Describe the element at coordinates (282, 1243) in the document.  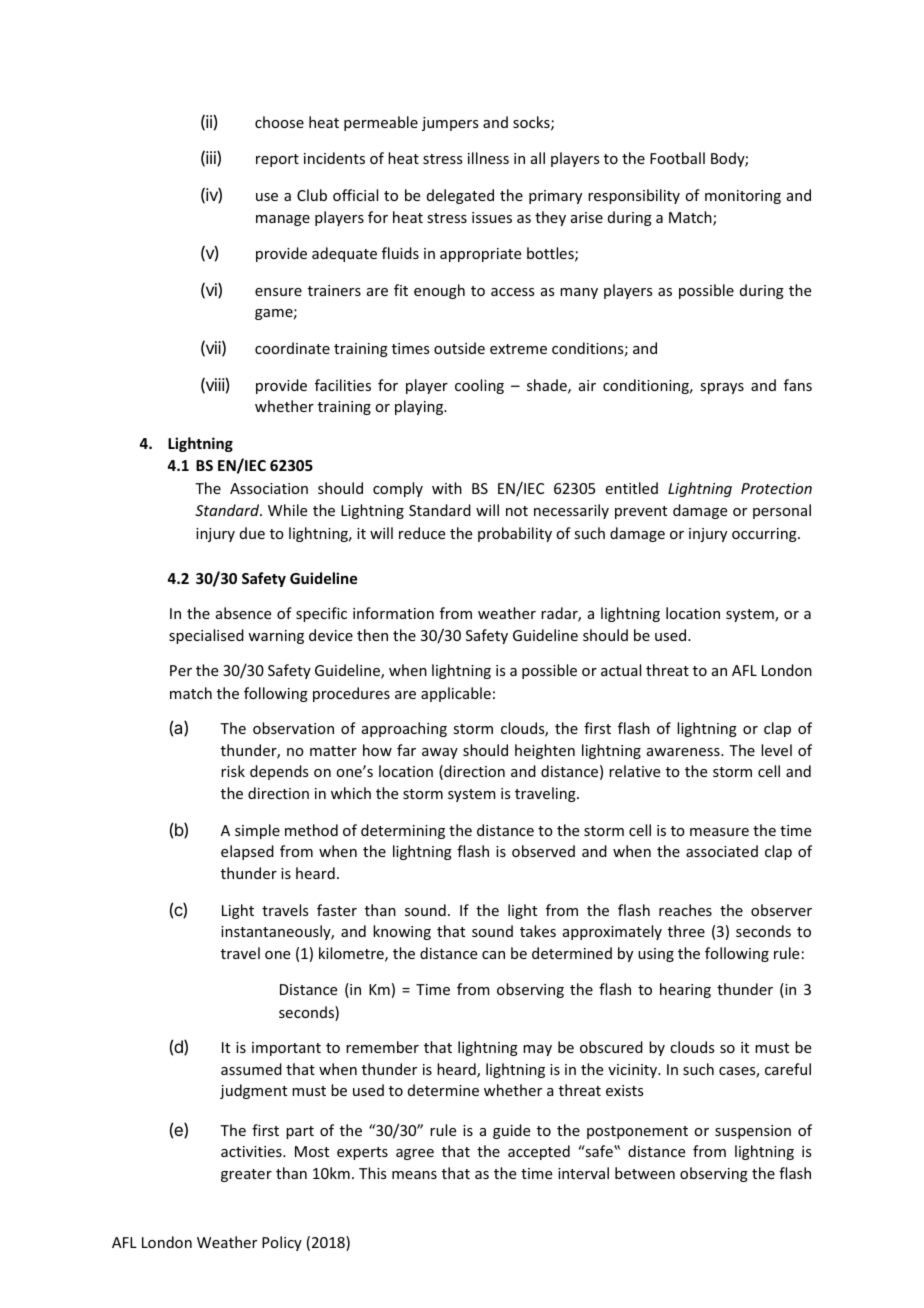
I see `Policy` at that location.
